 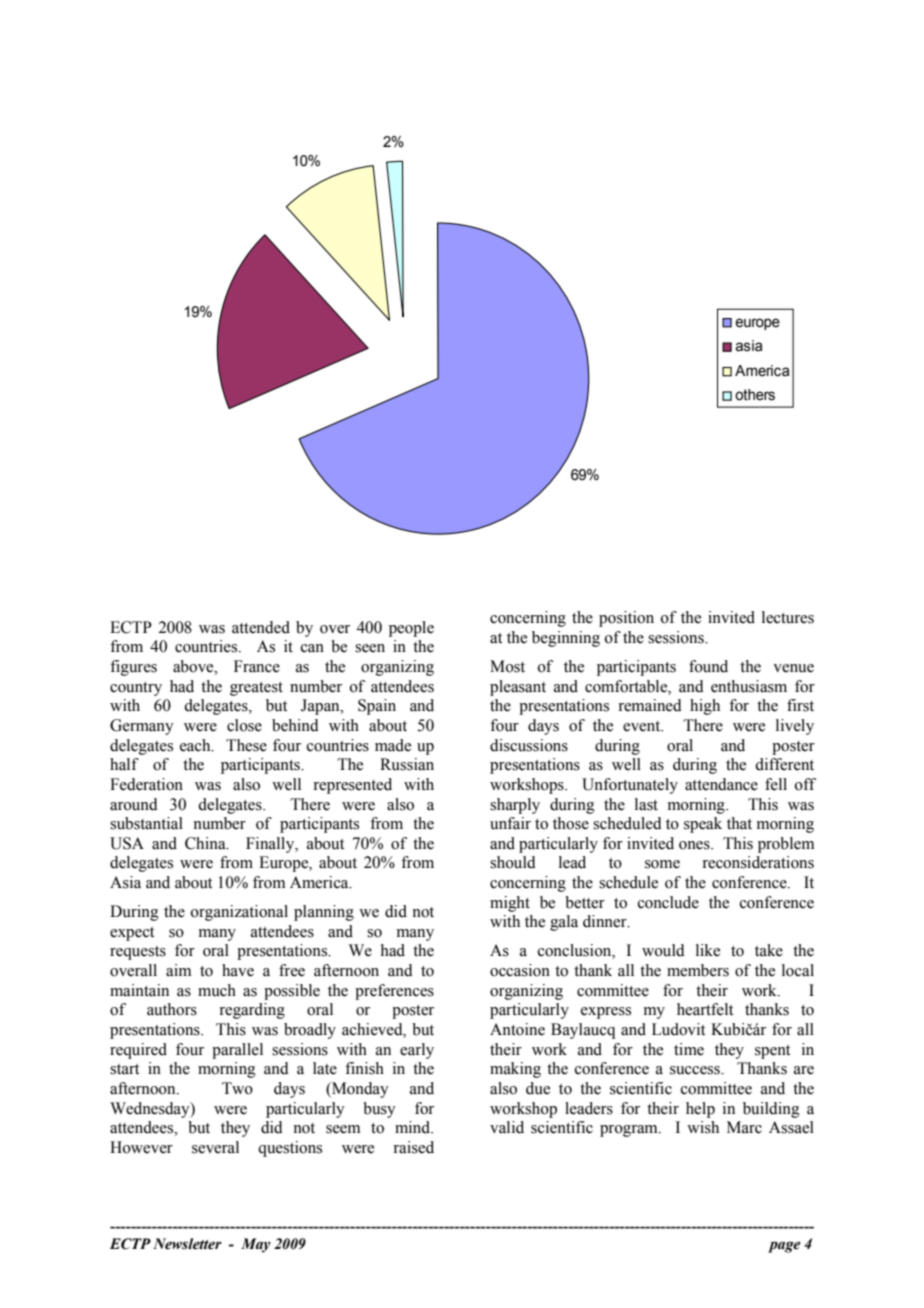 What do you see at coordinates (187, 1244) in the image?
I see `Newsletter` at bounding box center [187, 1244].
